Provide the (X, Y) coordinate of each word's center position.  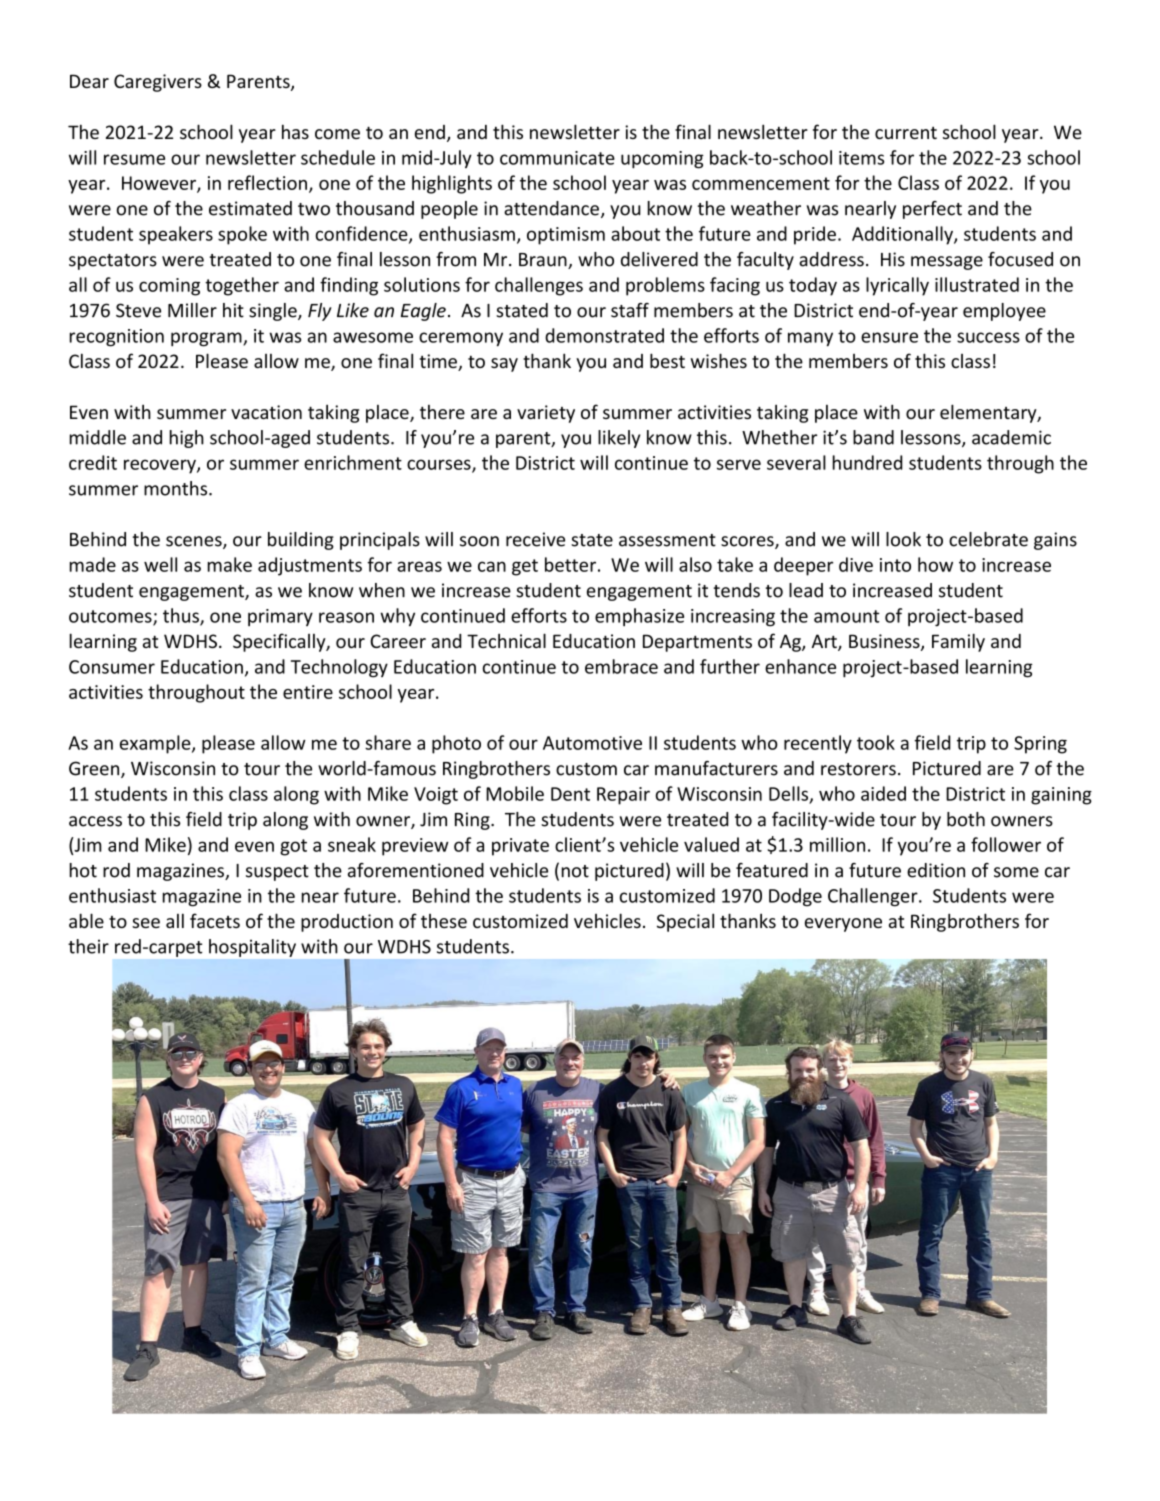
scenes (195, 542)
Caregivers (158, 83)
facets (215, 920)
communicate (557, 158)
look (903, 539)
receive (535, 539)
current (906, 133)
